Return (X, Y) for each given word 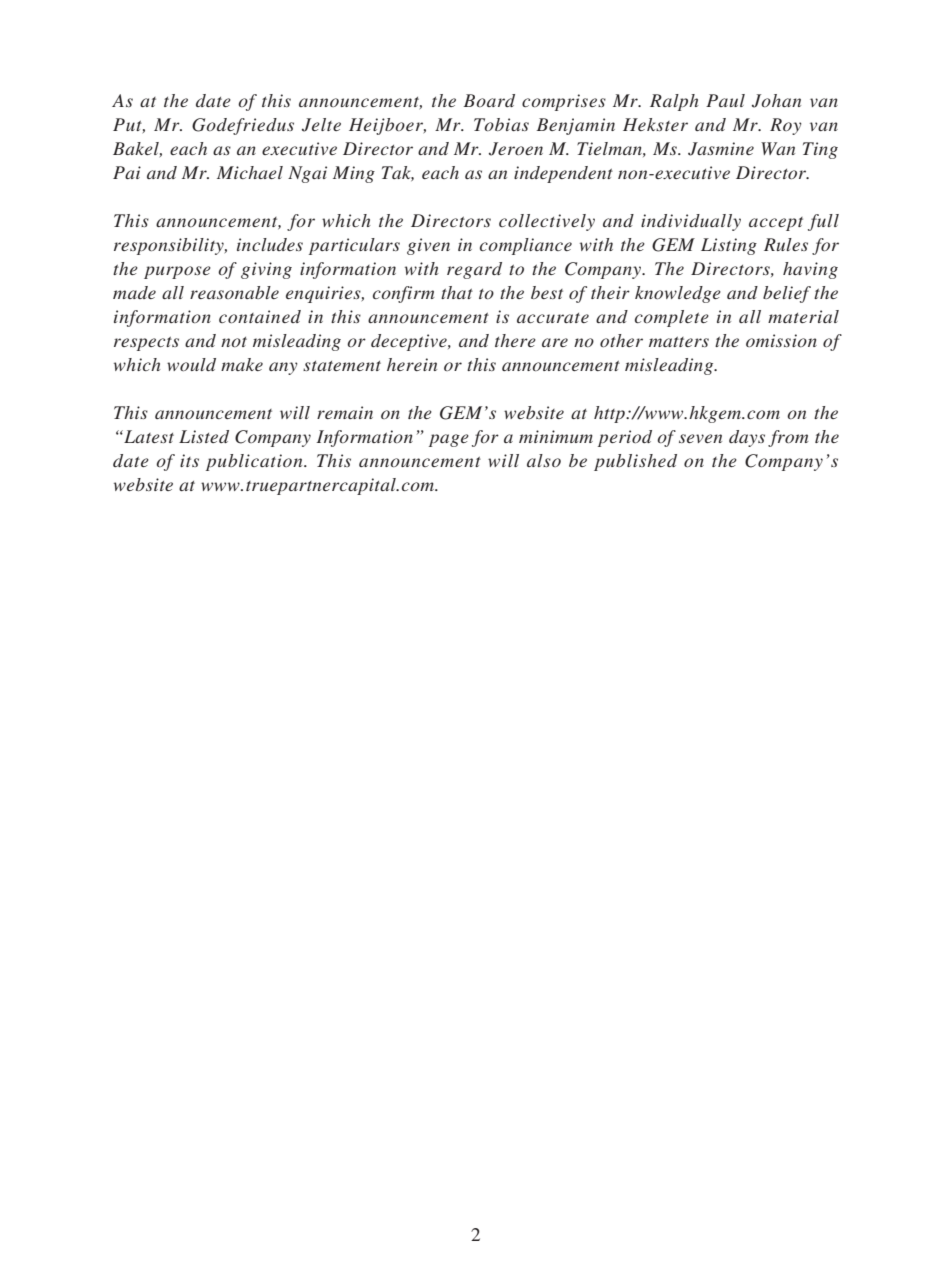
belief (787, 294)
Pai (127, 172)
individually (691, 222)
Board (489, 100)
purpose (177, 272)
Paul (725, 100)
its (189, 460)
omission (781, 340)
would (191, 364)
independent (563, 174)
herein (412, 364)
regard (474, 270)
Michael (250, 172)
